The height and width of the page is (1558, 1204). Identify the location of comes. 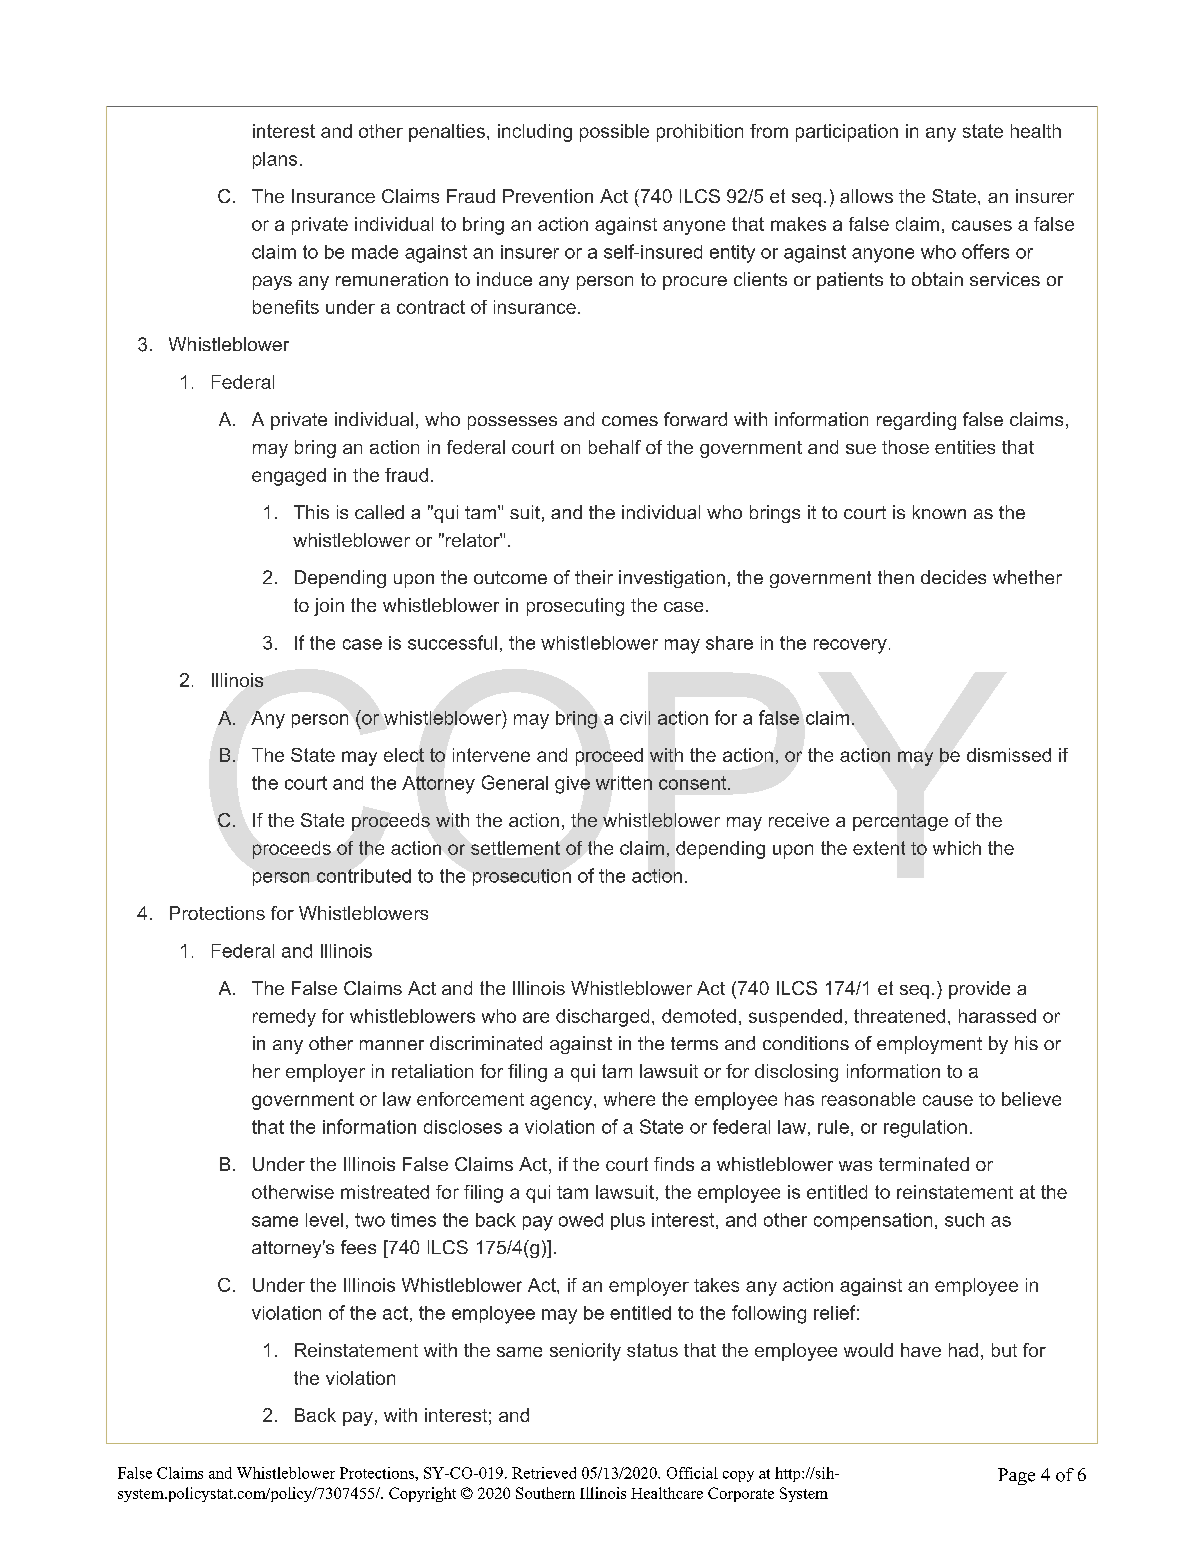
(630, 421).
